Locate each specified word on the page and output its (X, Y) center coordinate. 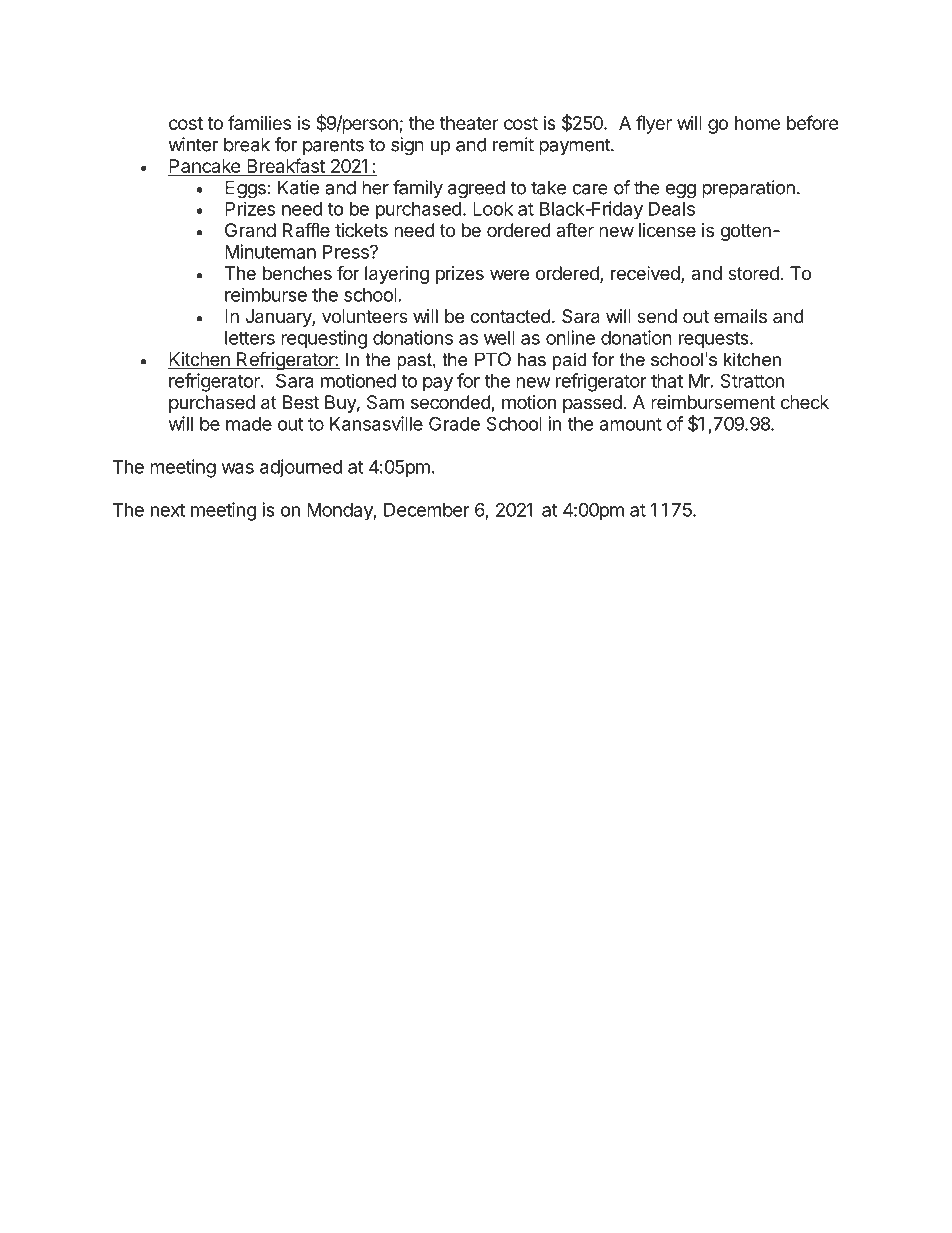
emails (740, 316)
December (427, 510)
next (168, 510)
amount (631, 424)
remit (513, 144)
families (259, 122)
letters (250, 338)
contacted (510, 316)
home (757, 123)
